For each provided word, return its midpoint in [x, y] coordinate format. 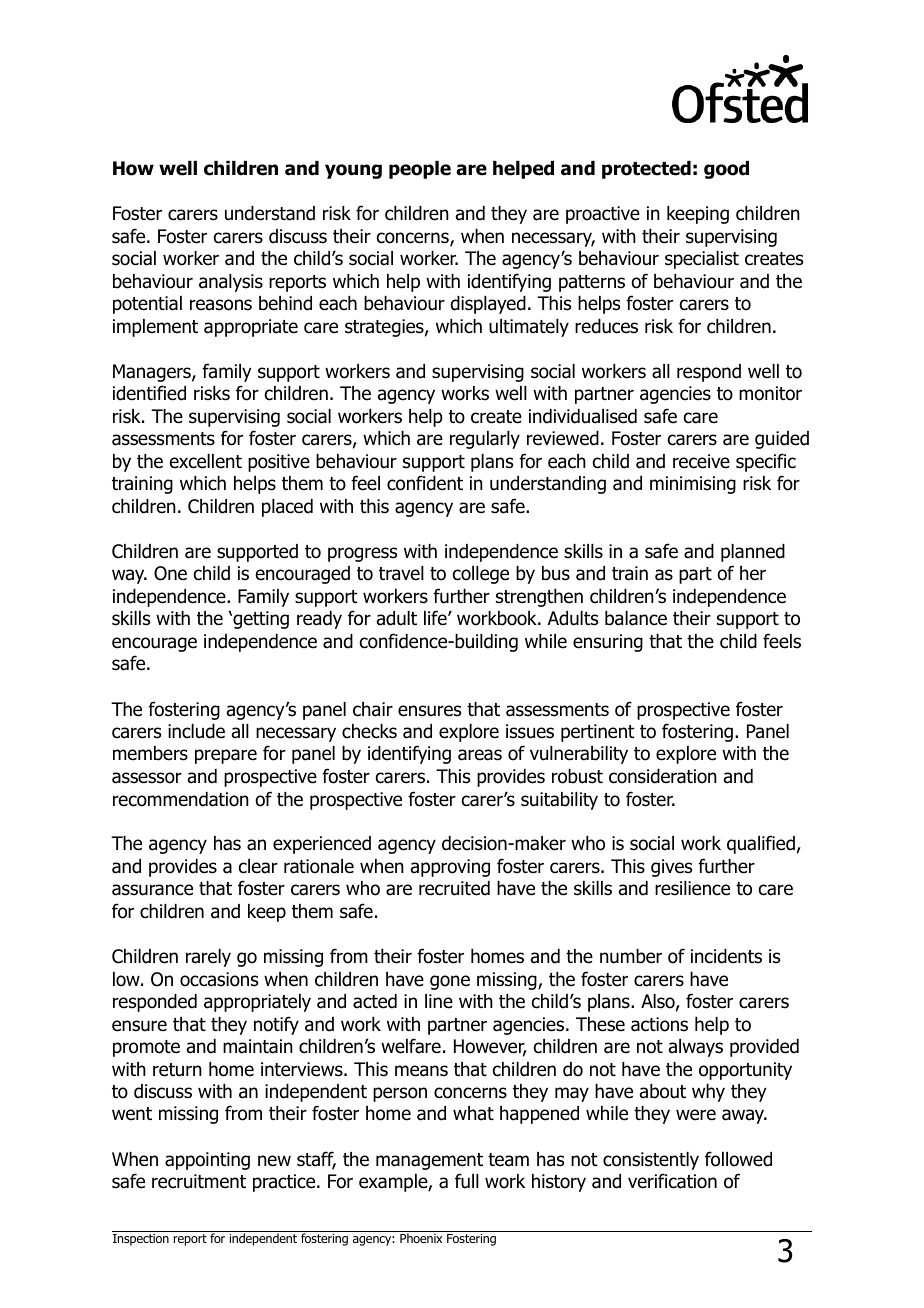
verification [672, 1181]
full [467, 1181]
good [726, 170]
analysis [231, 283]
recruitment [199, 1181]
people [420, 170]
